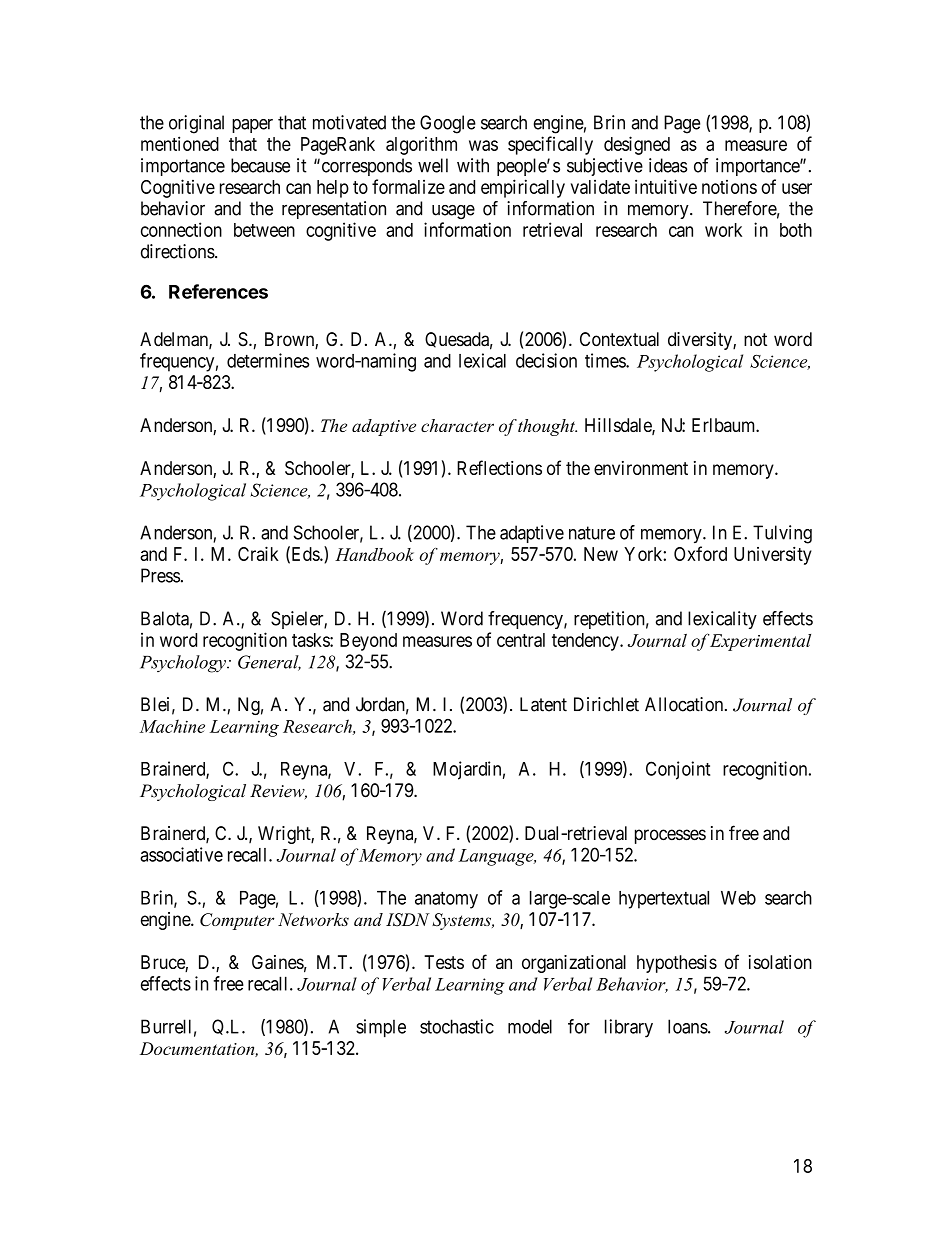 Image resolution: width=952 pixels, height=1233 pixels. What do you see at coordinates (729, 187) in the screenshot?
I see `notions` at bounding box center [729, 187].
